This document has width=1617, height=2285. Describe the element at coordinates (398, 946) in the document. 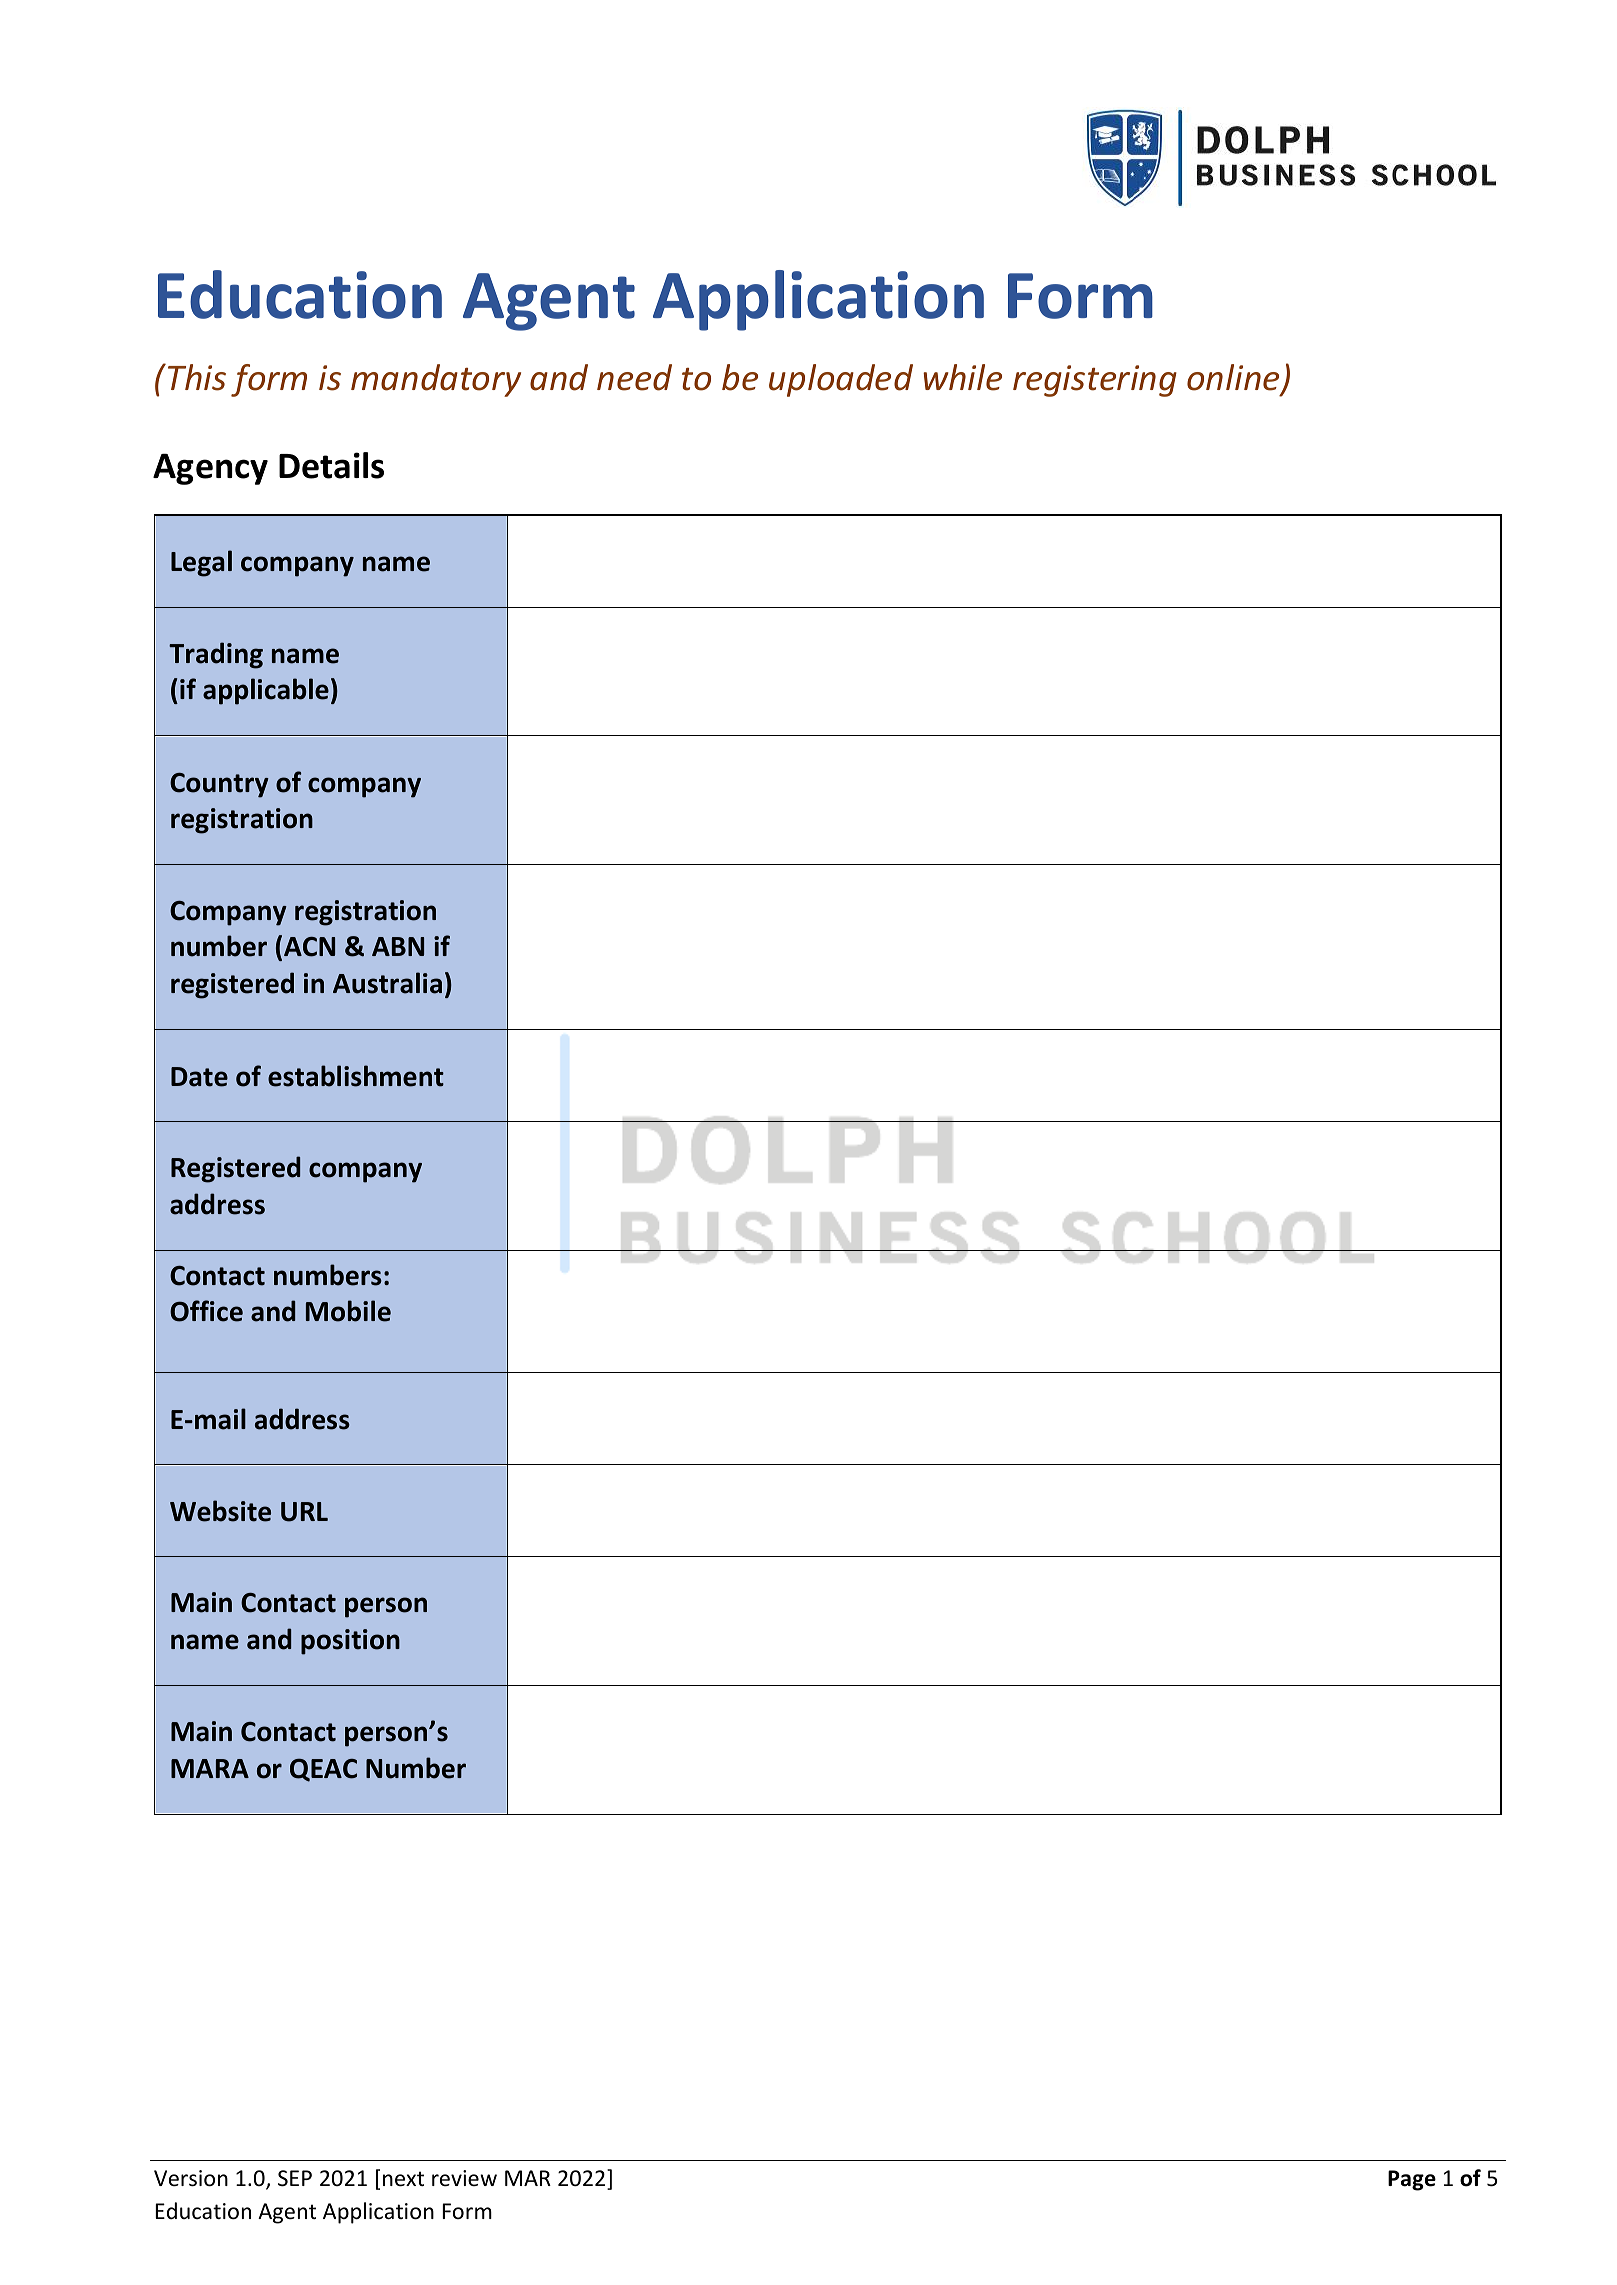

I see `ABN` at that location.
